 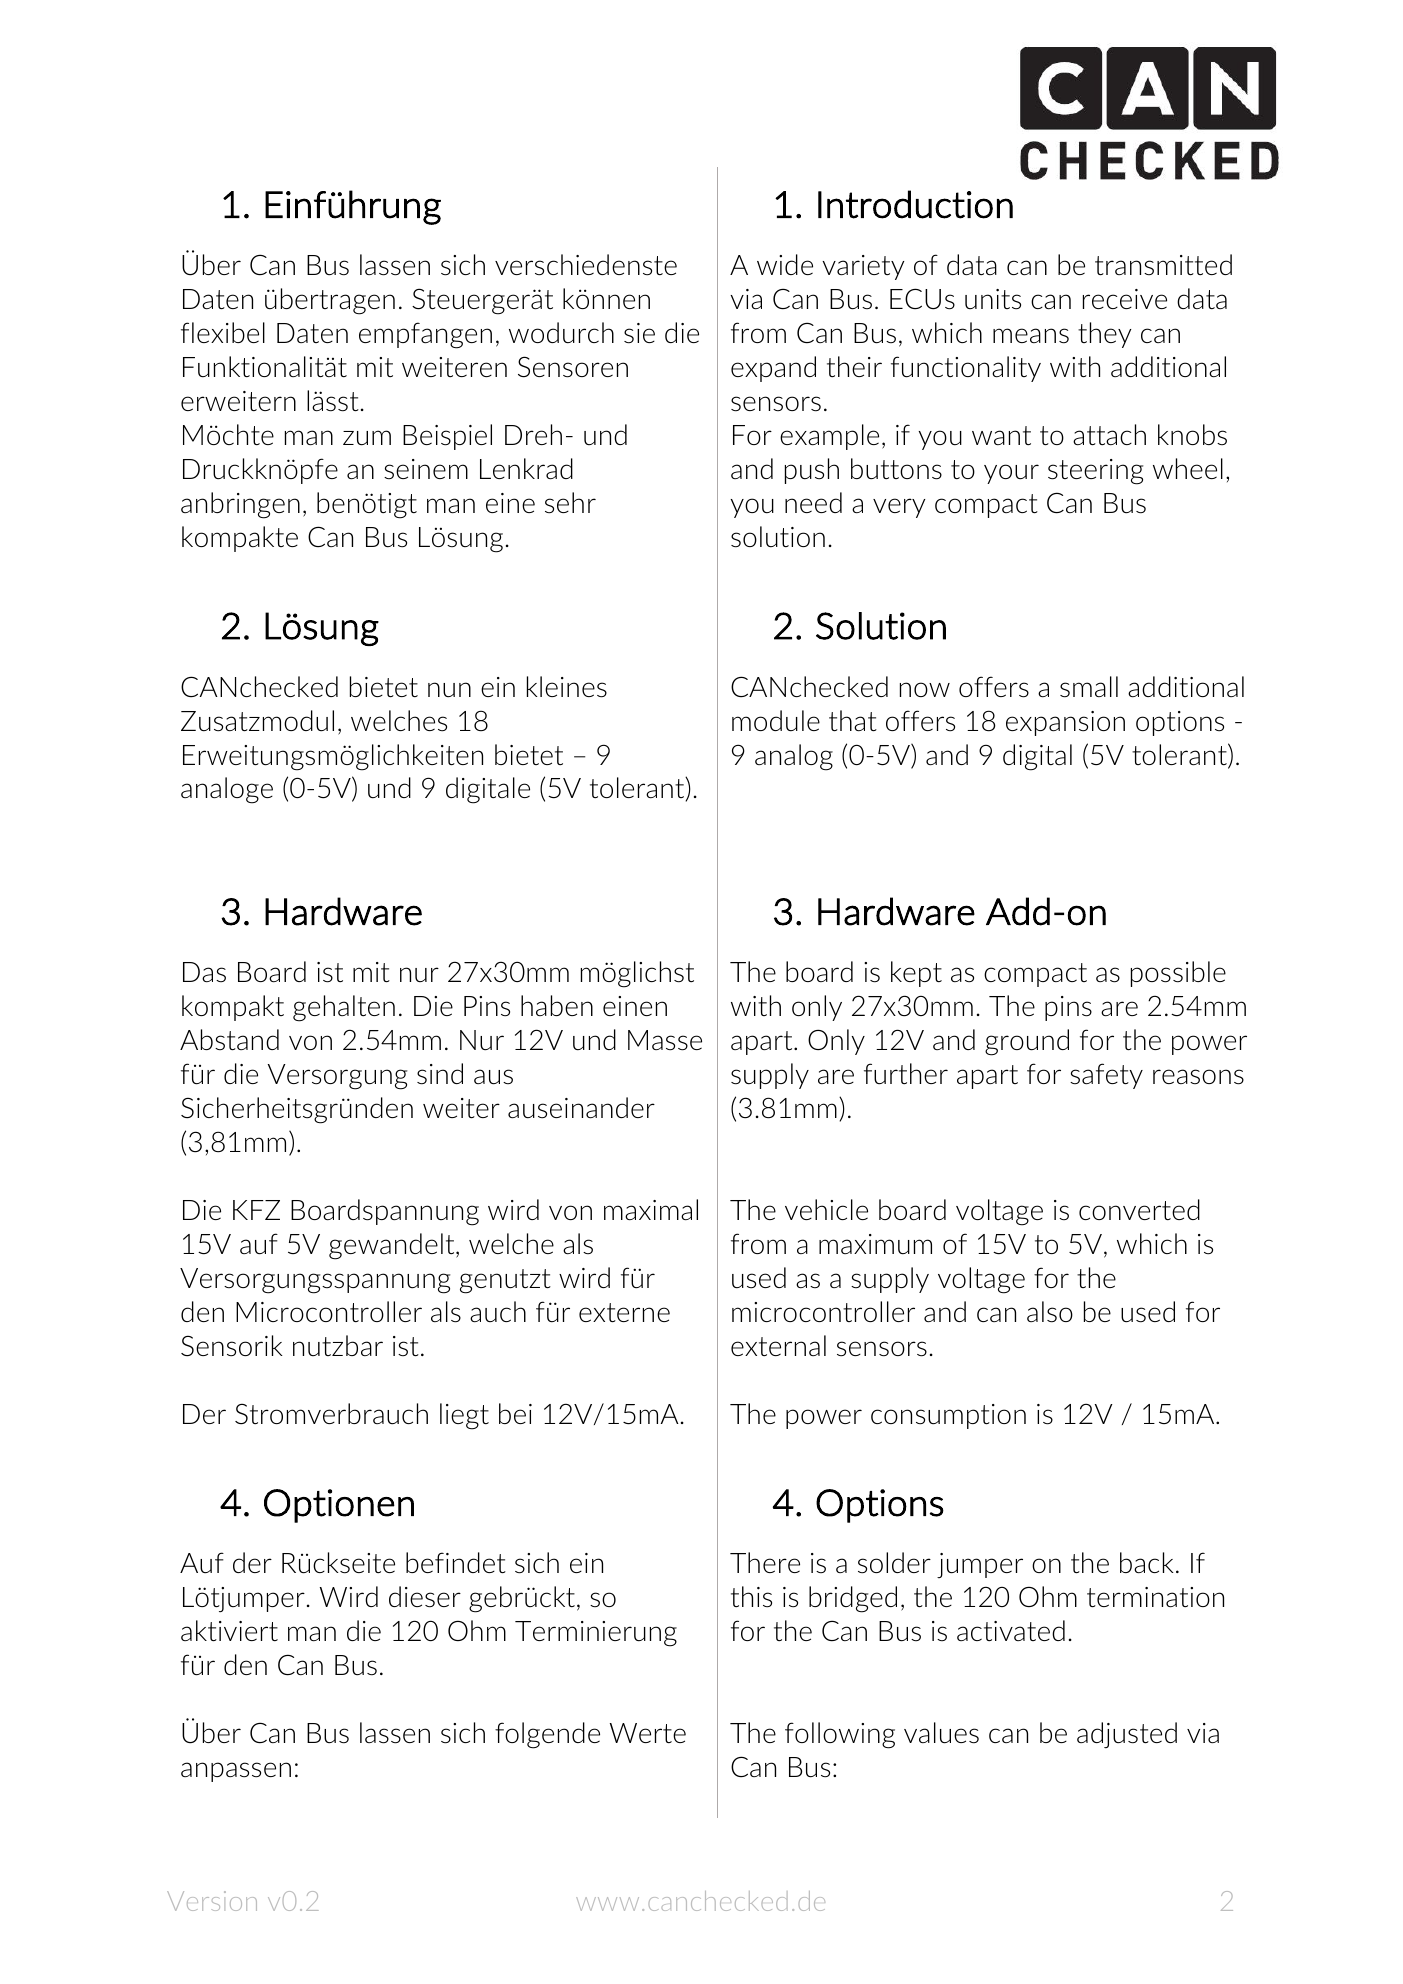 What do you see at coordinates (1050, 1312) in the document?
I see `also` at bounding box center [1050, 1312].
